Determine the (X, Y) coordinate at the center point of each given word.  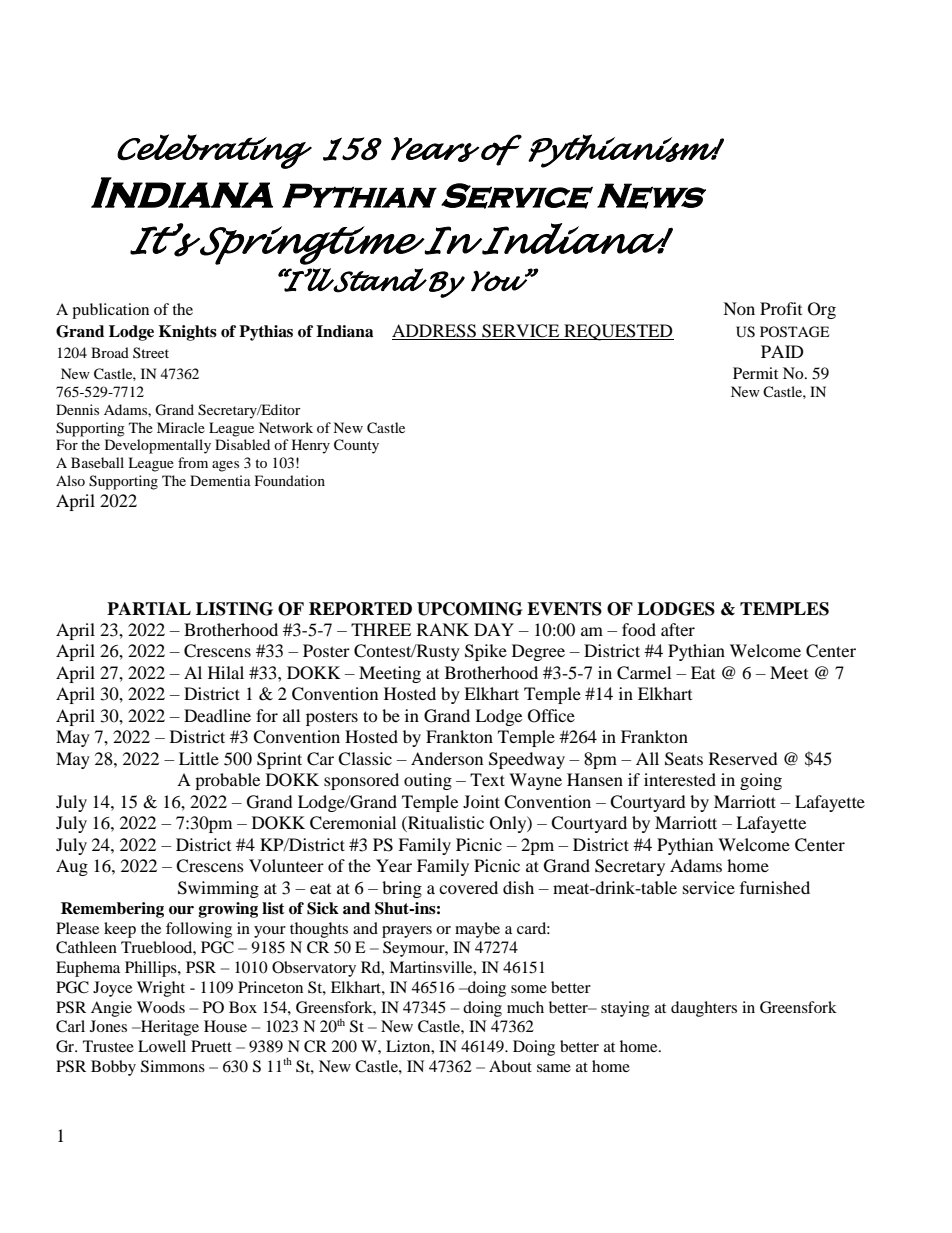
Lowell (162, 1046)
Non (739, 308)
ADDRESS (435, 332)
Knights (188, 333)
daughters (704, 1009)
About (510, 1066)
